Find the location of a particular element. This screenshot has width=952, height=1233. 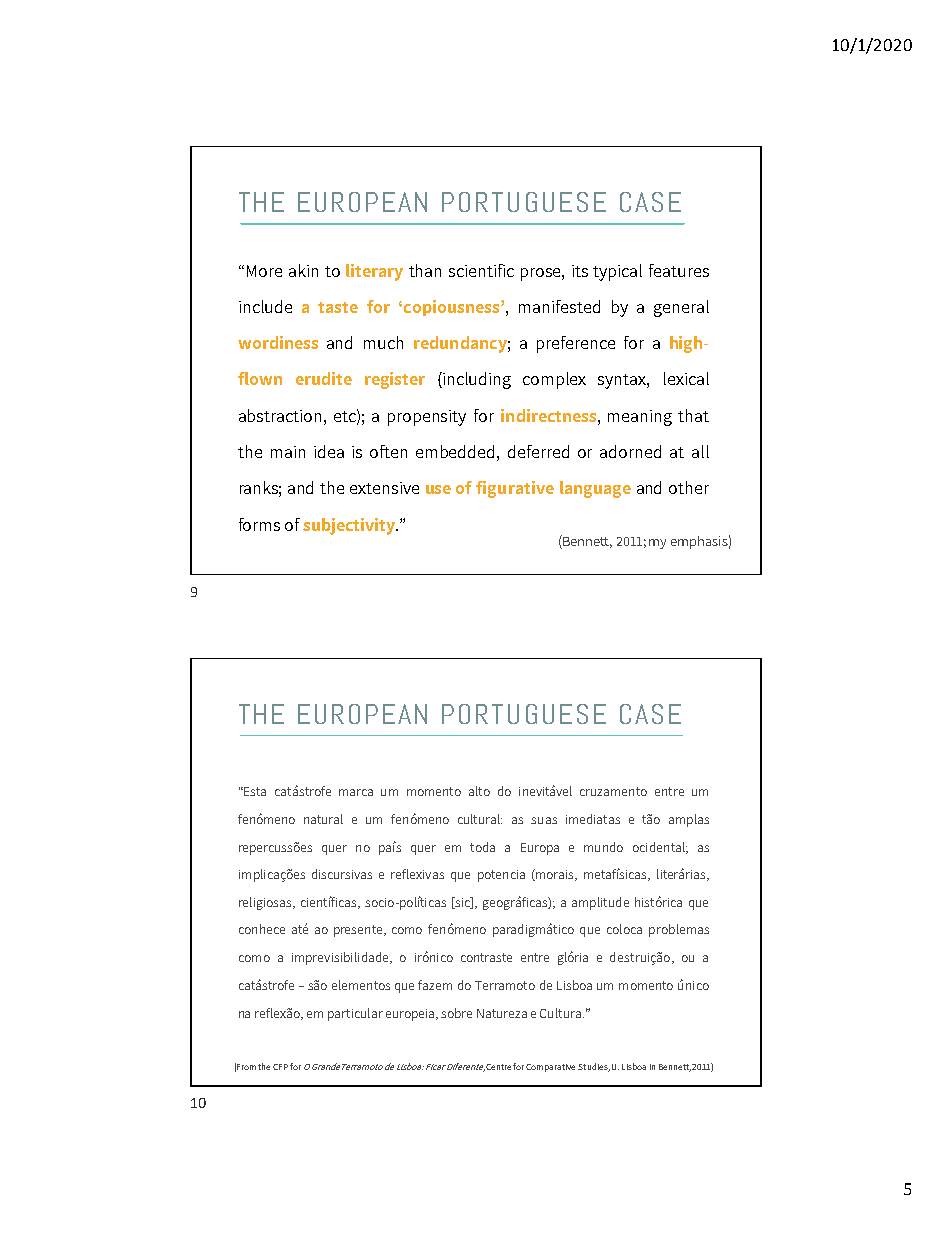

Esta is located at coordinates (254, 791).
